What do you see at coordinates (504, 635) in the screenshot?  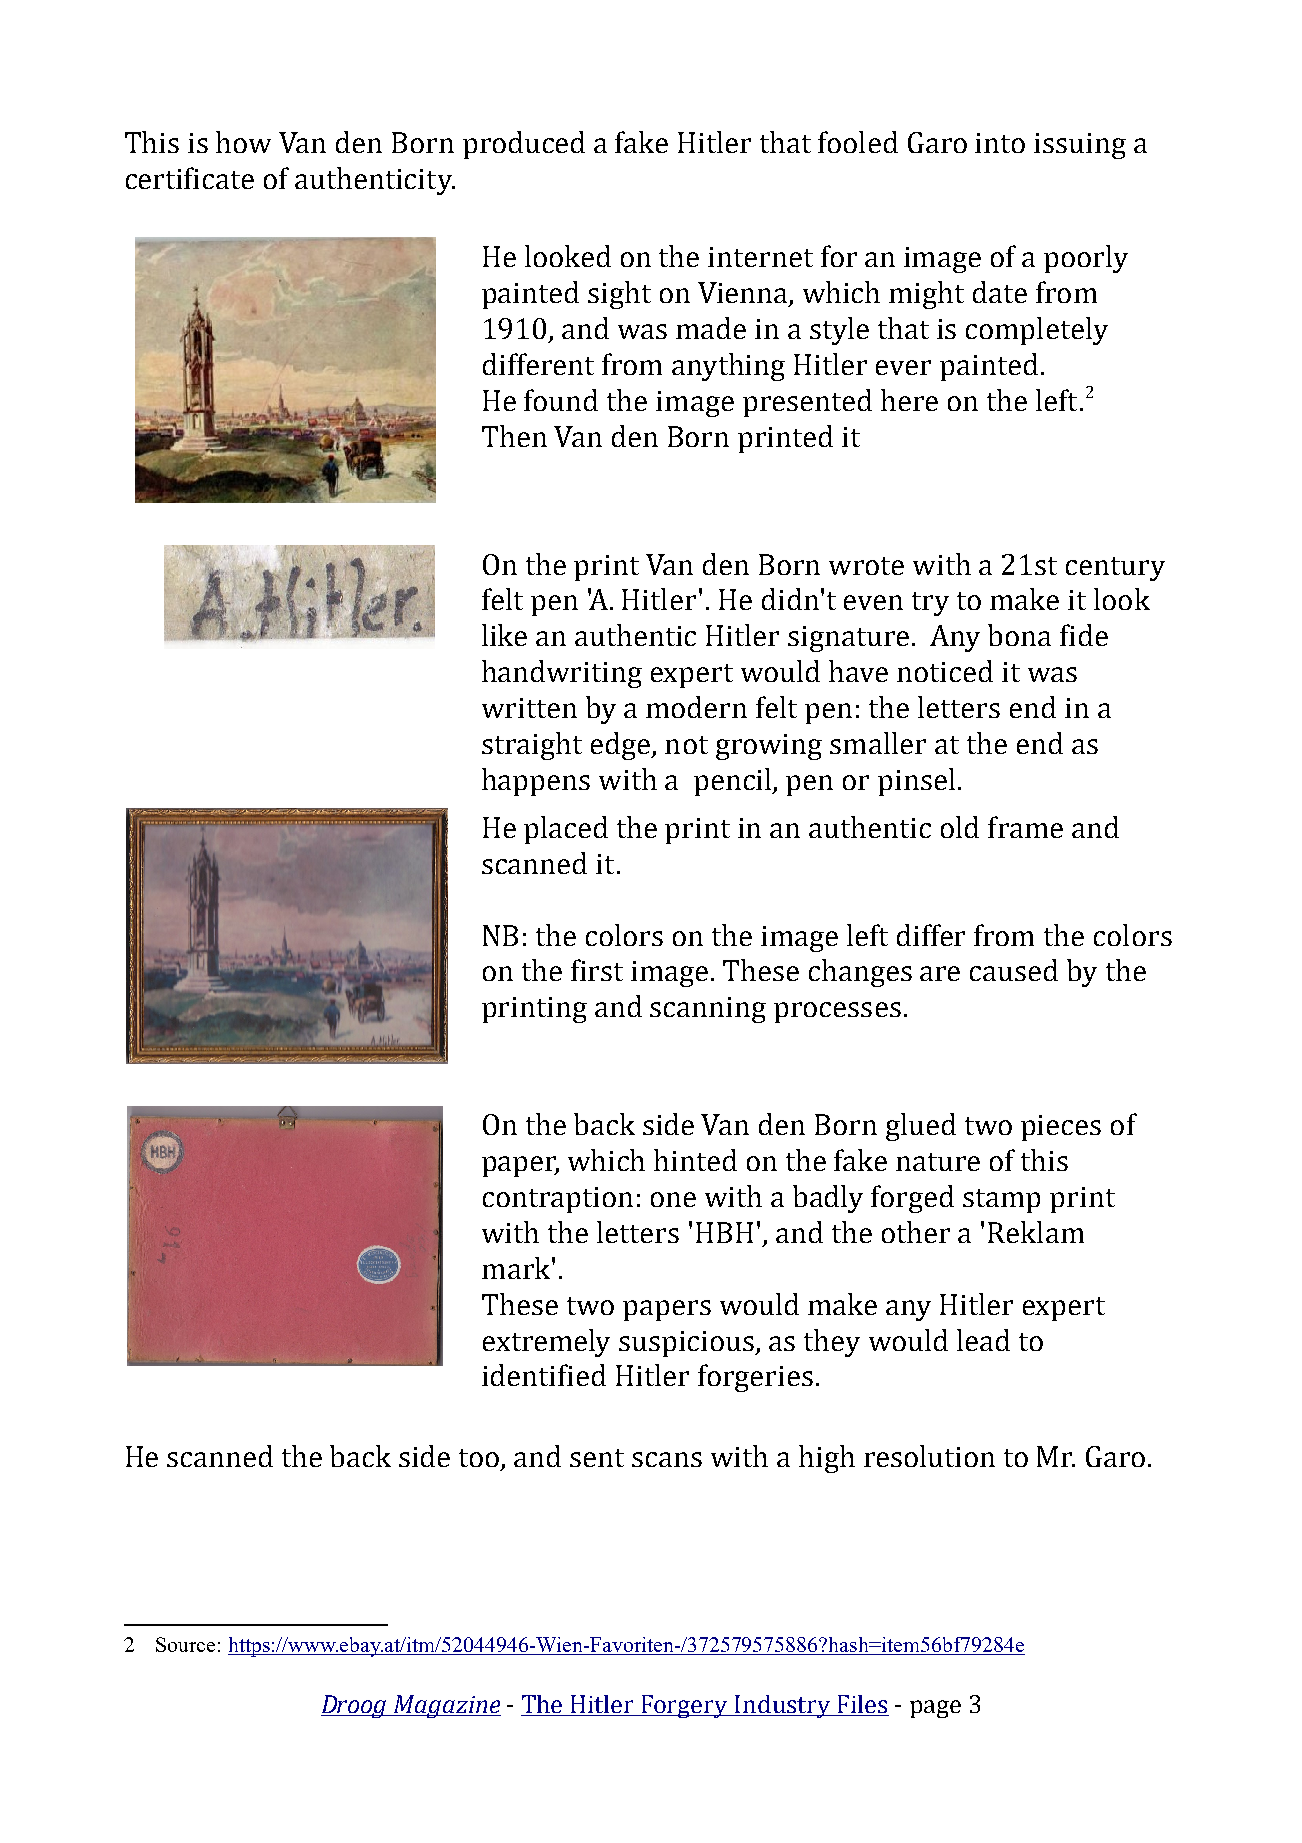 I see `like` at bounding box center [504, 635].
